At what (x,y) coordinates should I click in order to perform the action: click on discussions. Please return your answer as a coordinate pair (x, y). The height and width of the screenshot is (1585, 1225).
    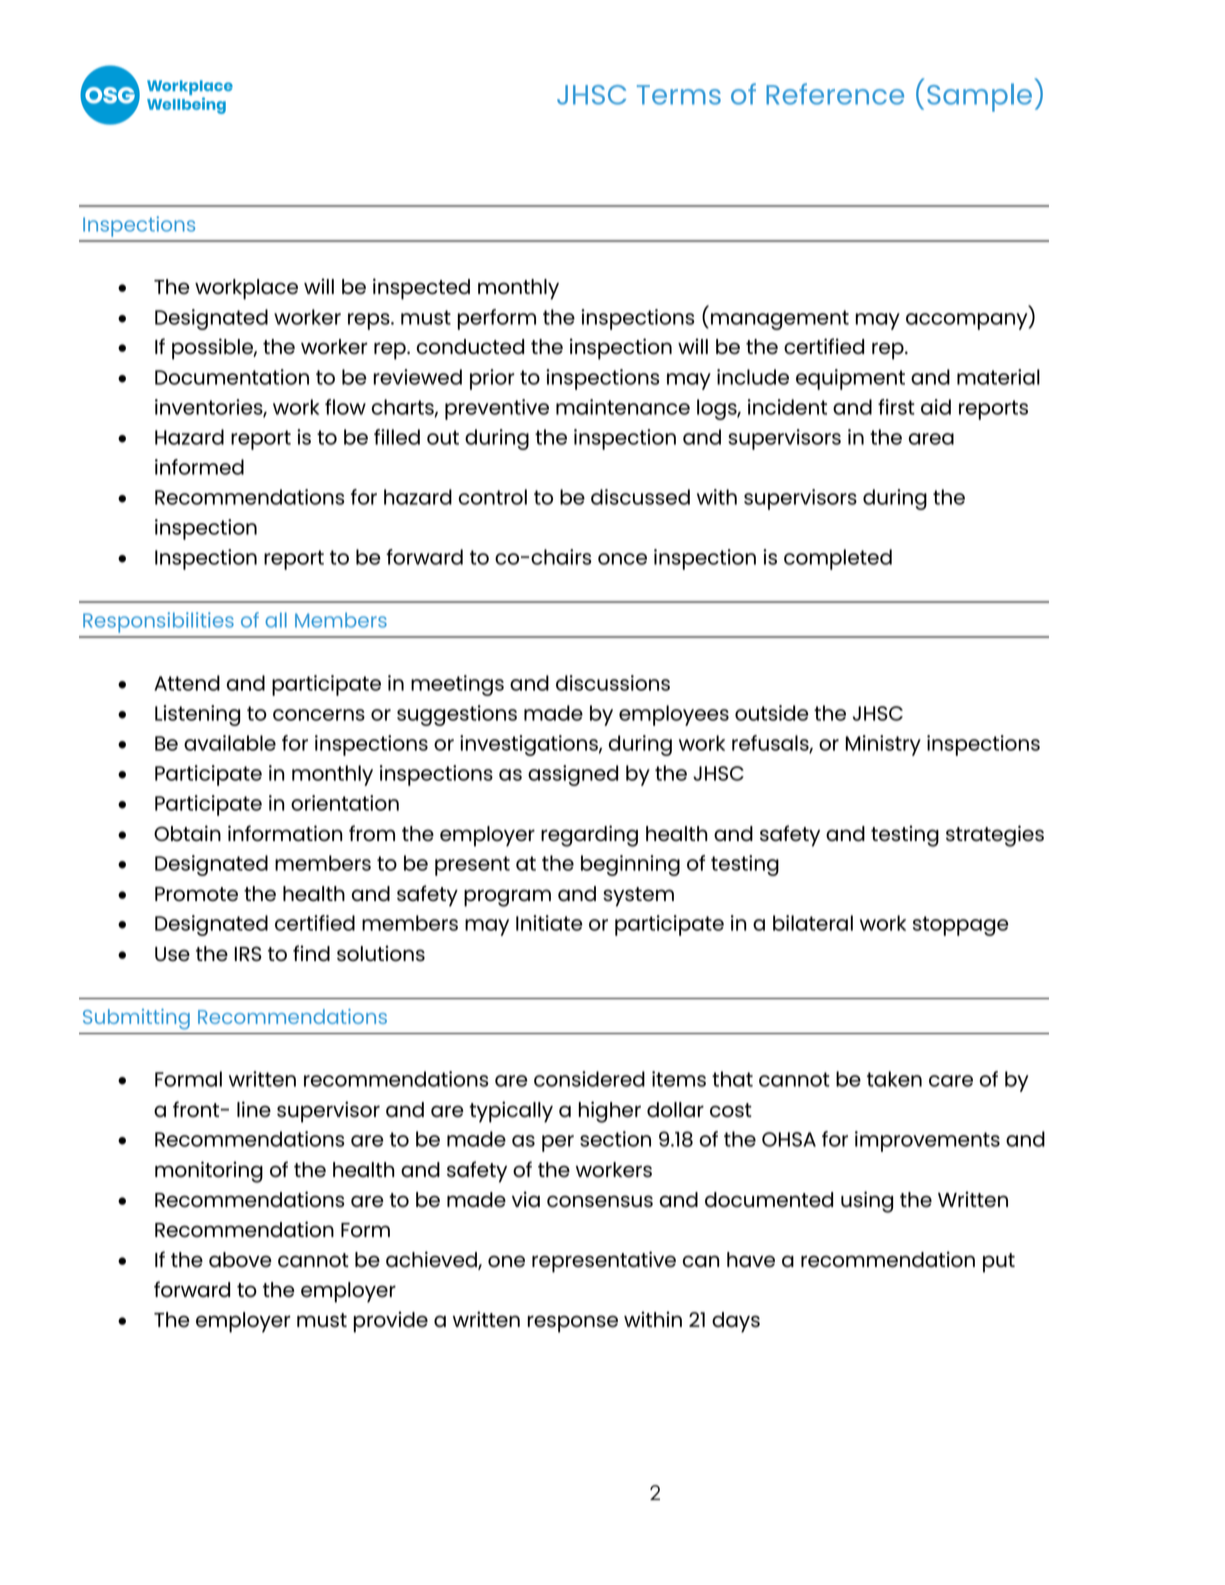
    Looking at the image, I should click on (613, 683).
